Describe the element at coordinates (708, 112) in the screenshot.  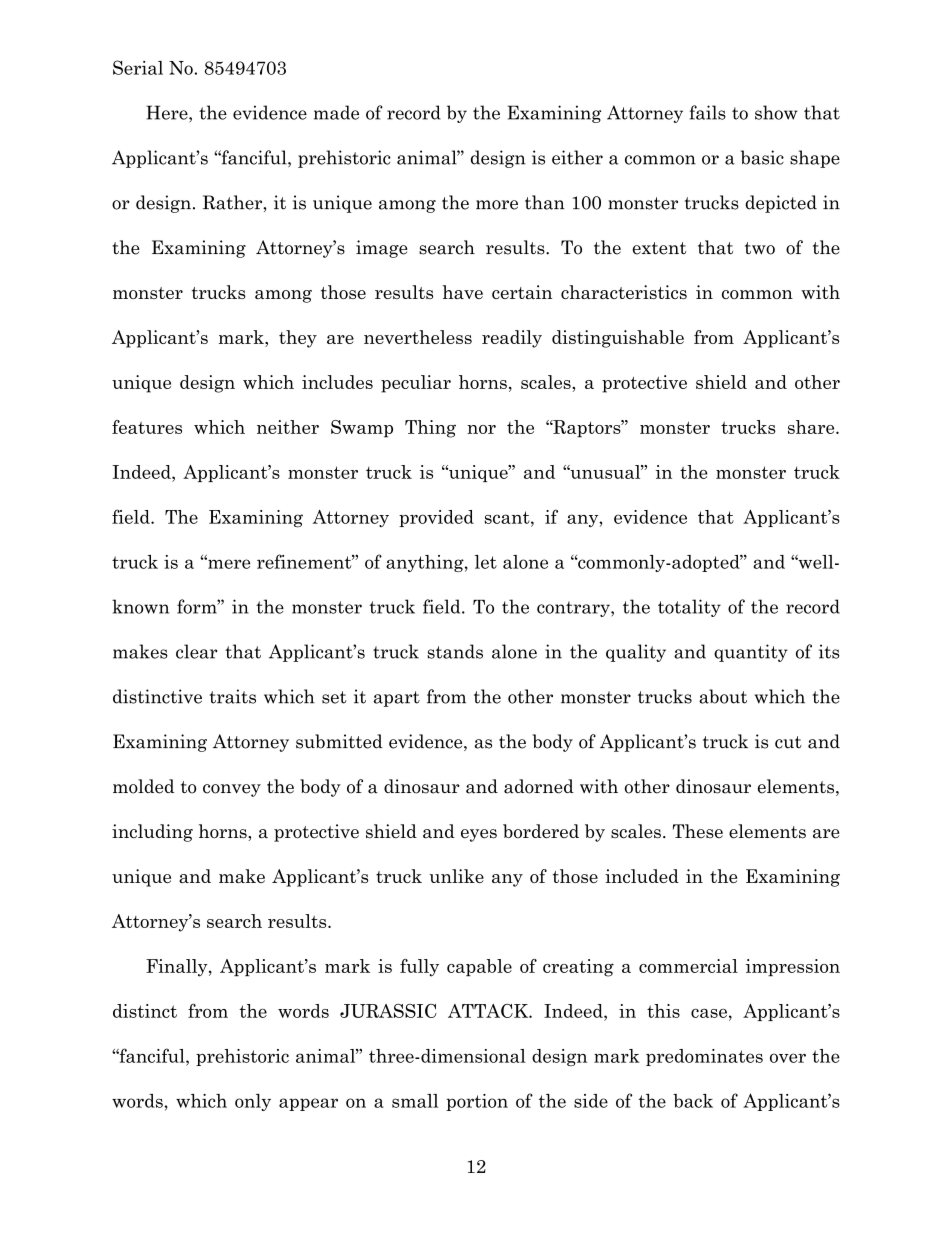
I see `fails` at that location.
